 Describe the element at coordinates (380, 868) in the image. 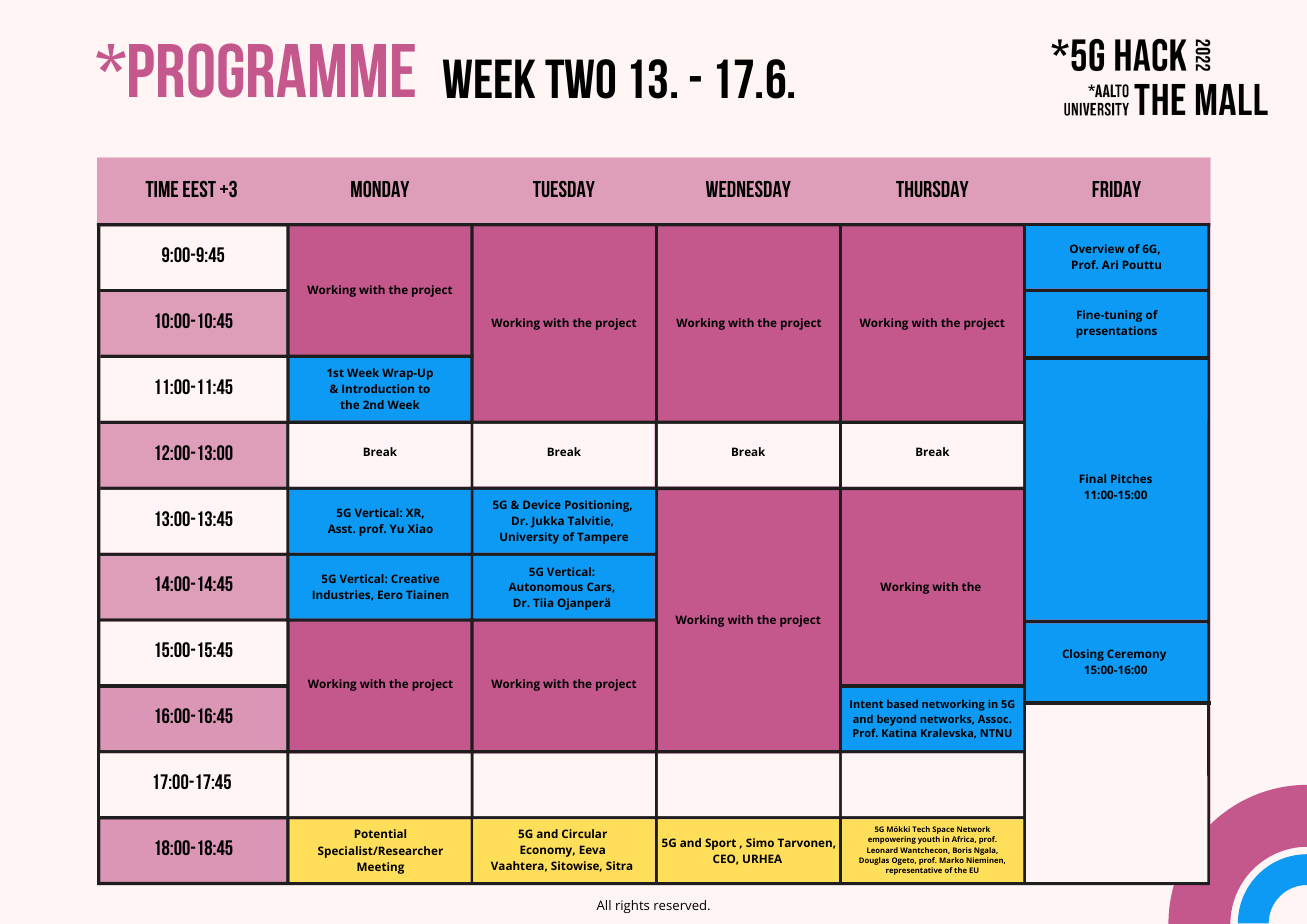

I see `Meeting` at that location.
